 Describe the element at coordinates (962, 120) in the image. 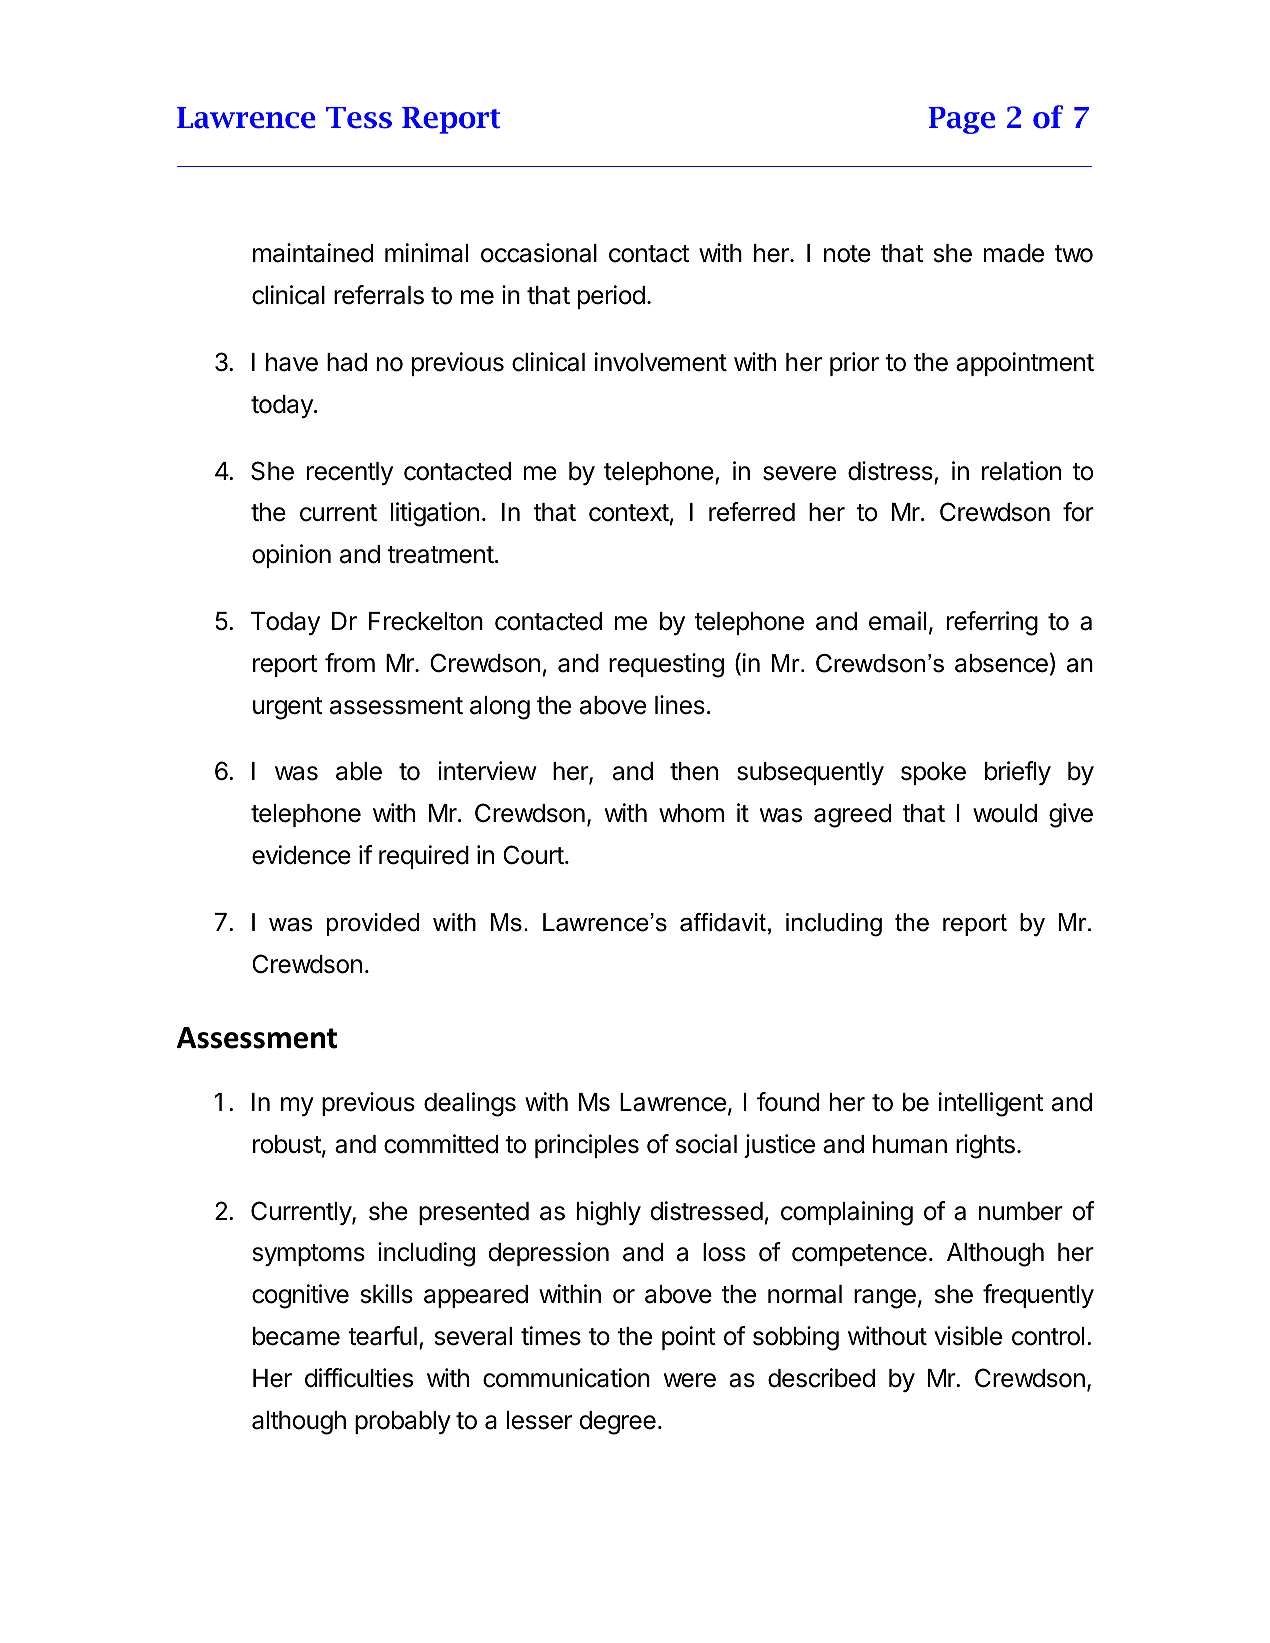

I see `Page` at that location.
